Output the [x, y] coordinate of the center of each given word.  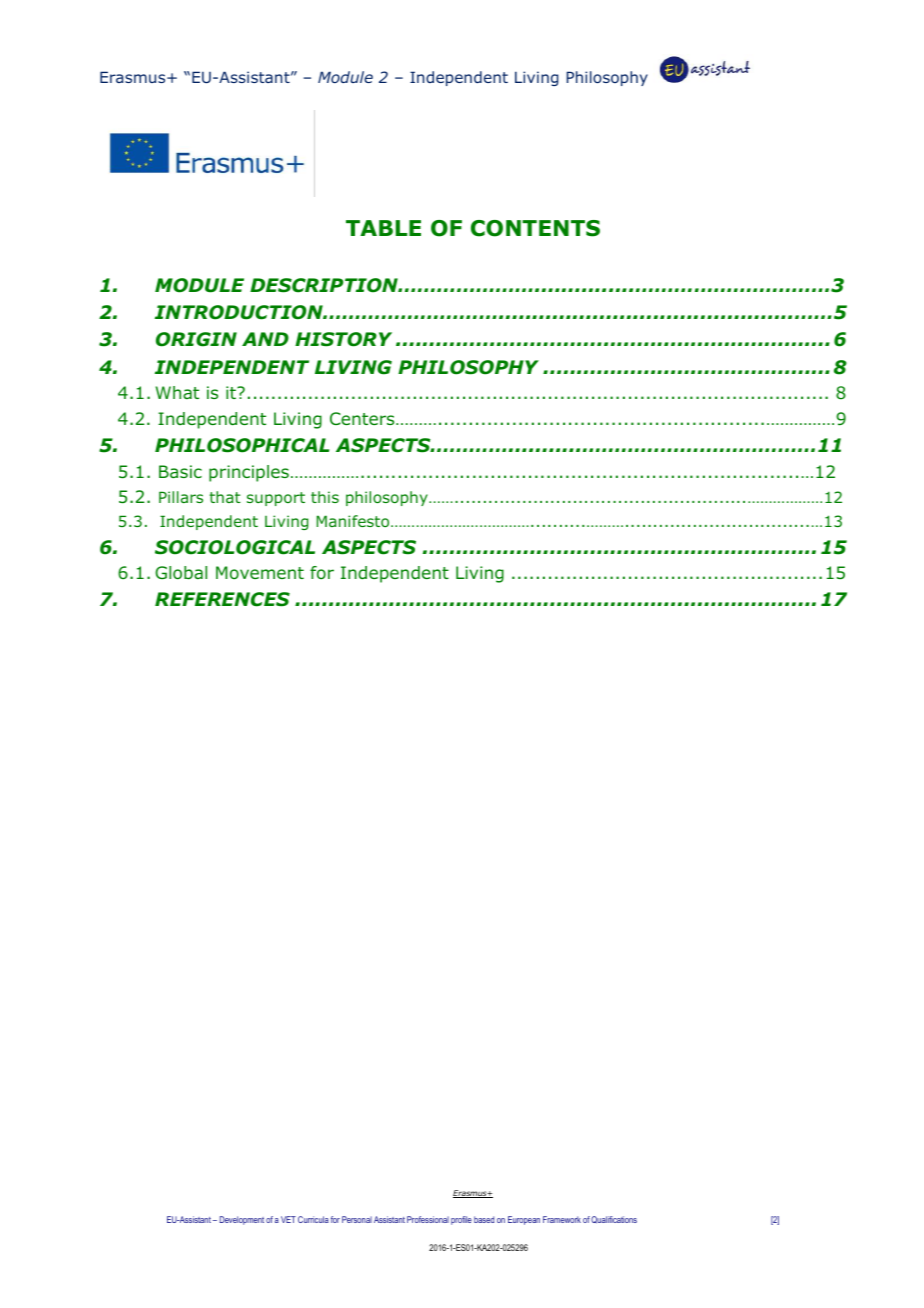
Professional [428, 1219]
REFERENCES [222, 599]
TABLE [383, 228]
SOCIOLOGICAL [235, 547]
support [276, 499]
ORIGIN [196, 339]
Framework [562, 1219]
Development [242, 1220]
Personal [357, 1219]
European [524, 1220]
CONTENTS [535, 228]
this [325, 497]
